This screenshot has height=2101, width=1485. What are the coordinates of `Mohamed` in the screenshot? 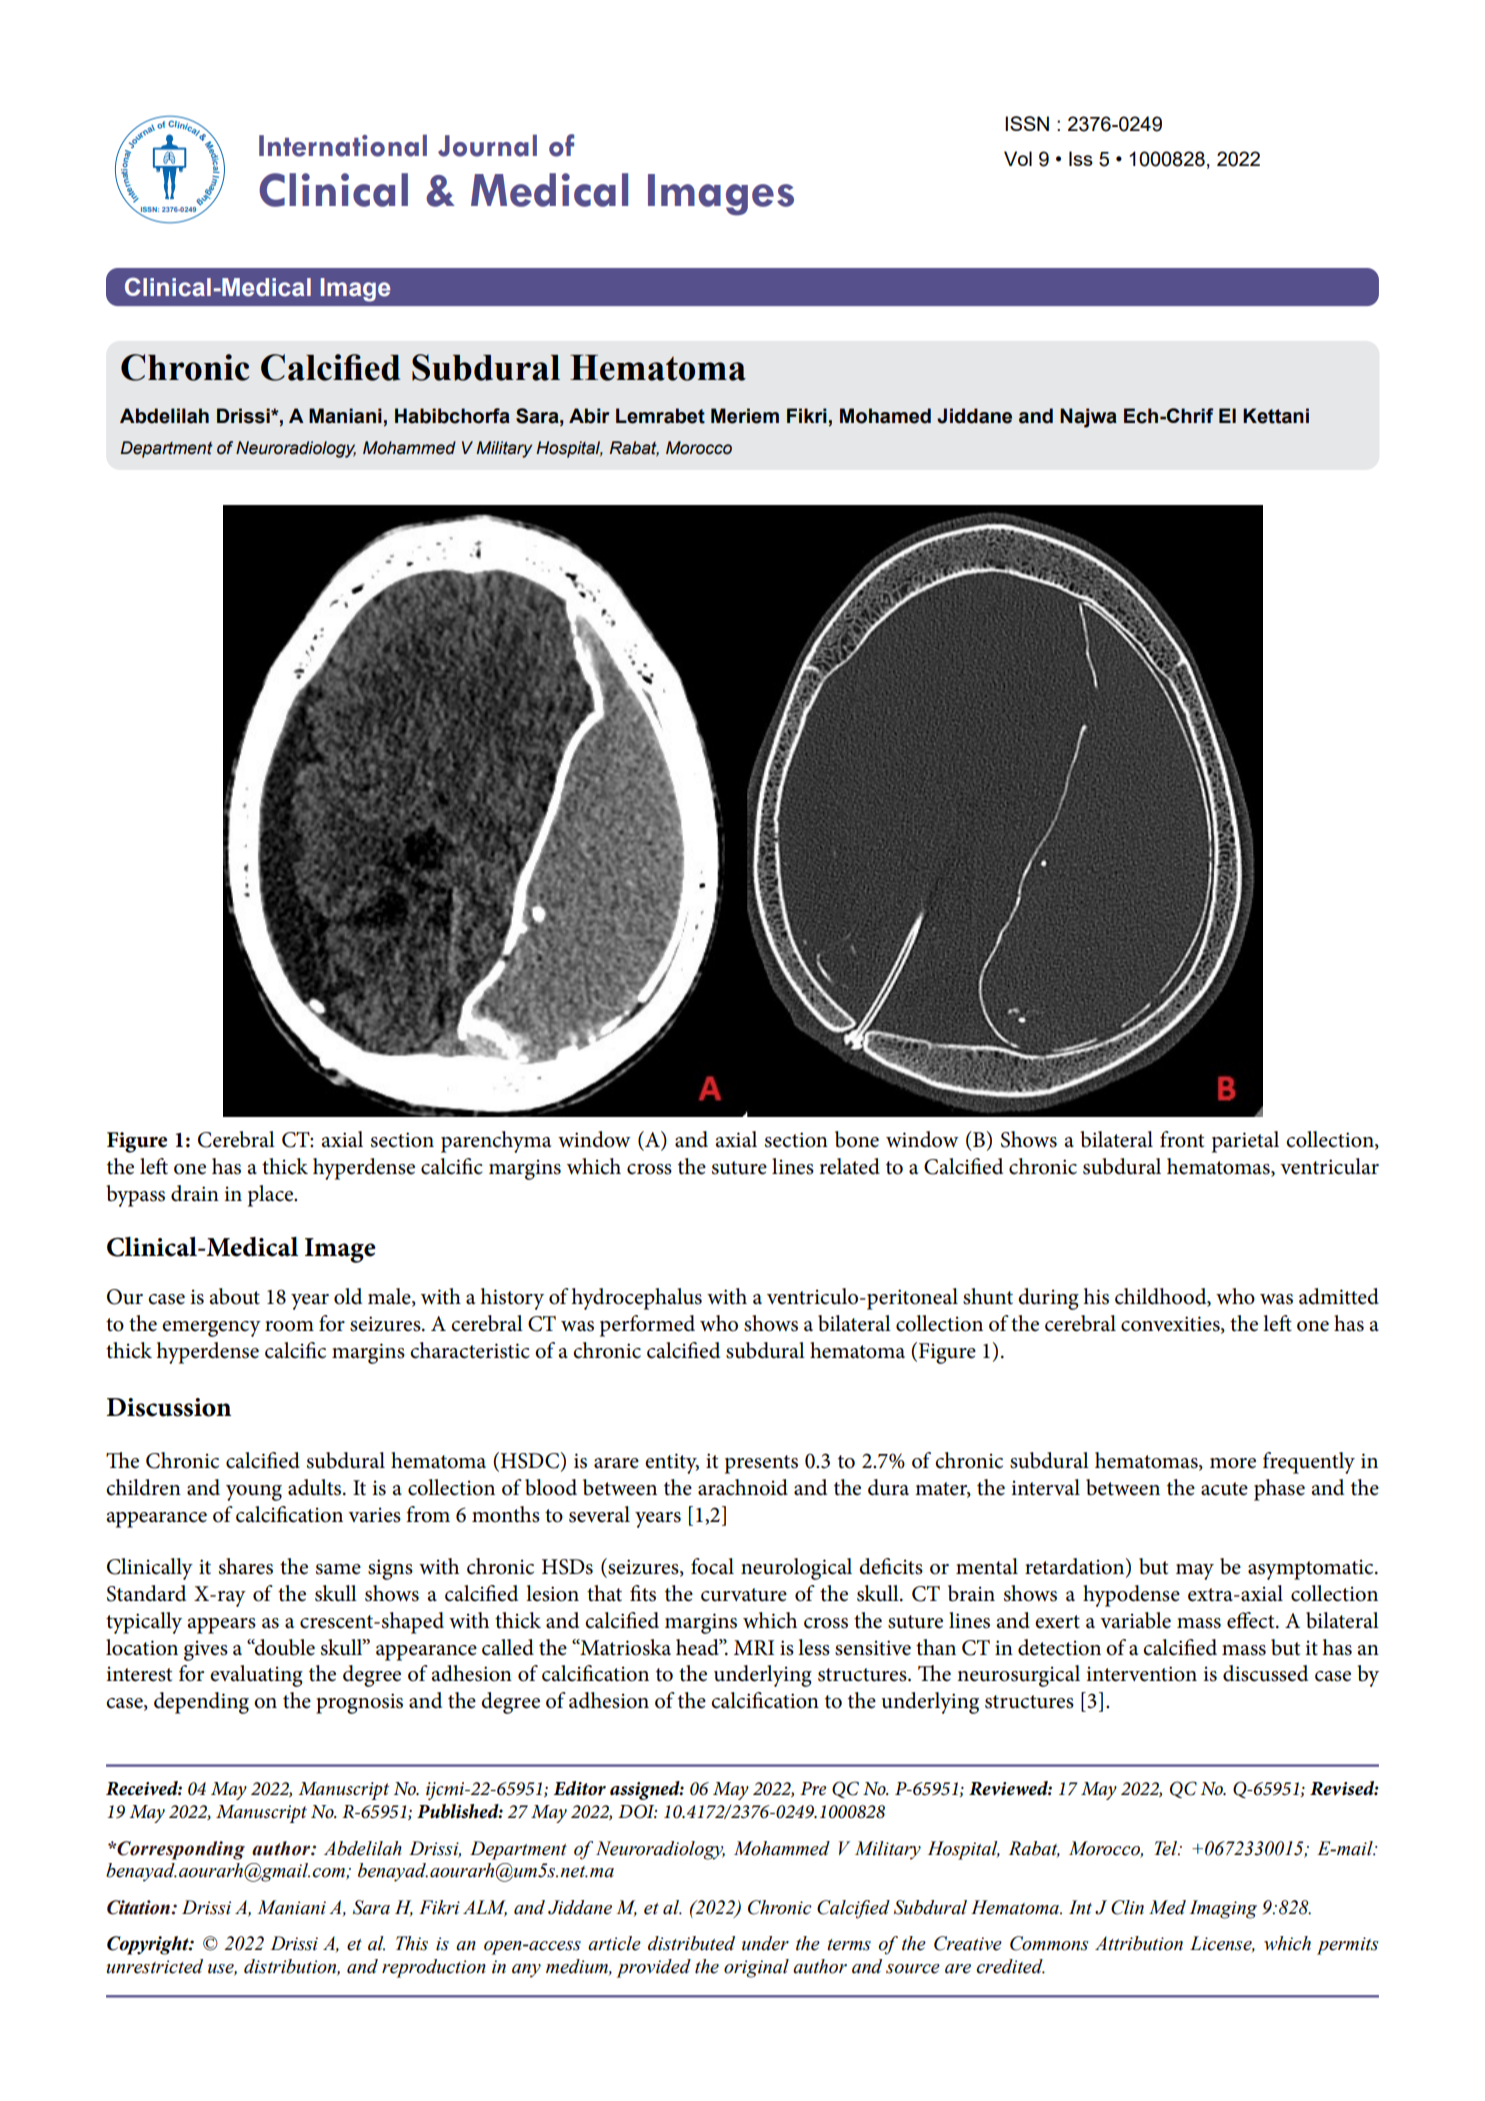 It's located at (885, 416).
